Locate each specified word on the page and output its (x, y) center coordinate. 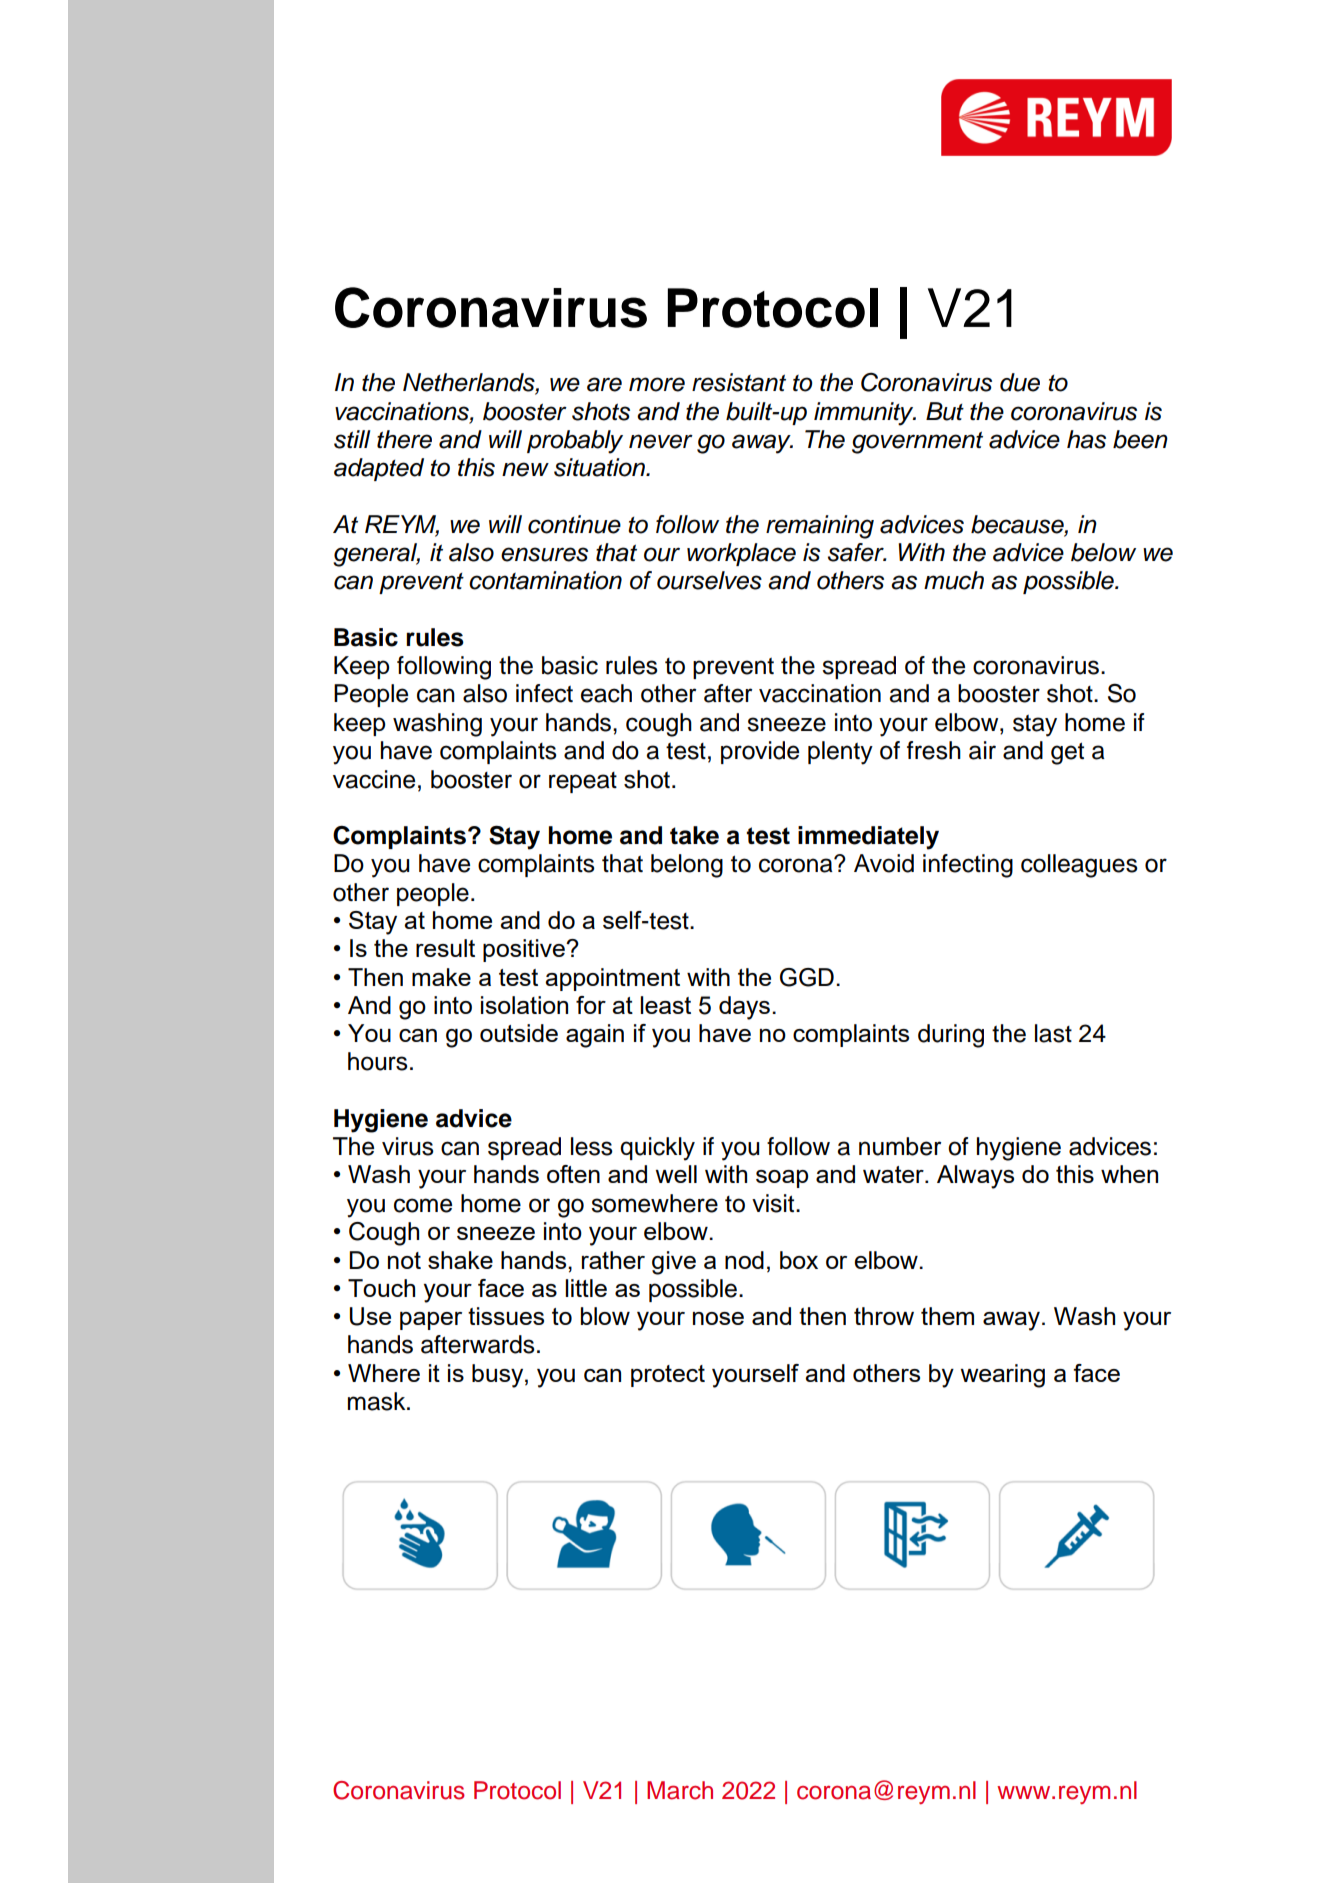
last (1053, 1033)
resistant (739, 382)
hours (378, 1061)
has (1086, 439)
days (746, 1008)
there (404, 439)
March (680, 1790)
